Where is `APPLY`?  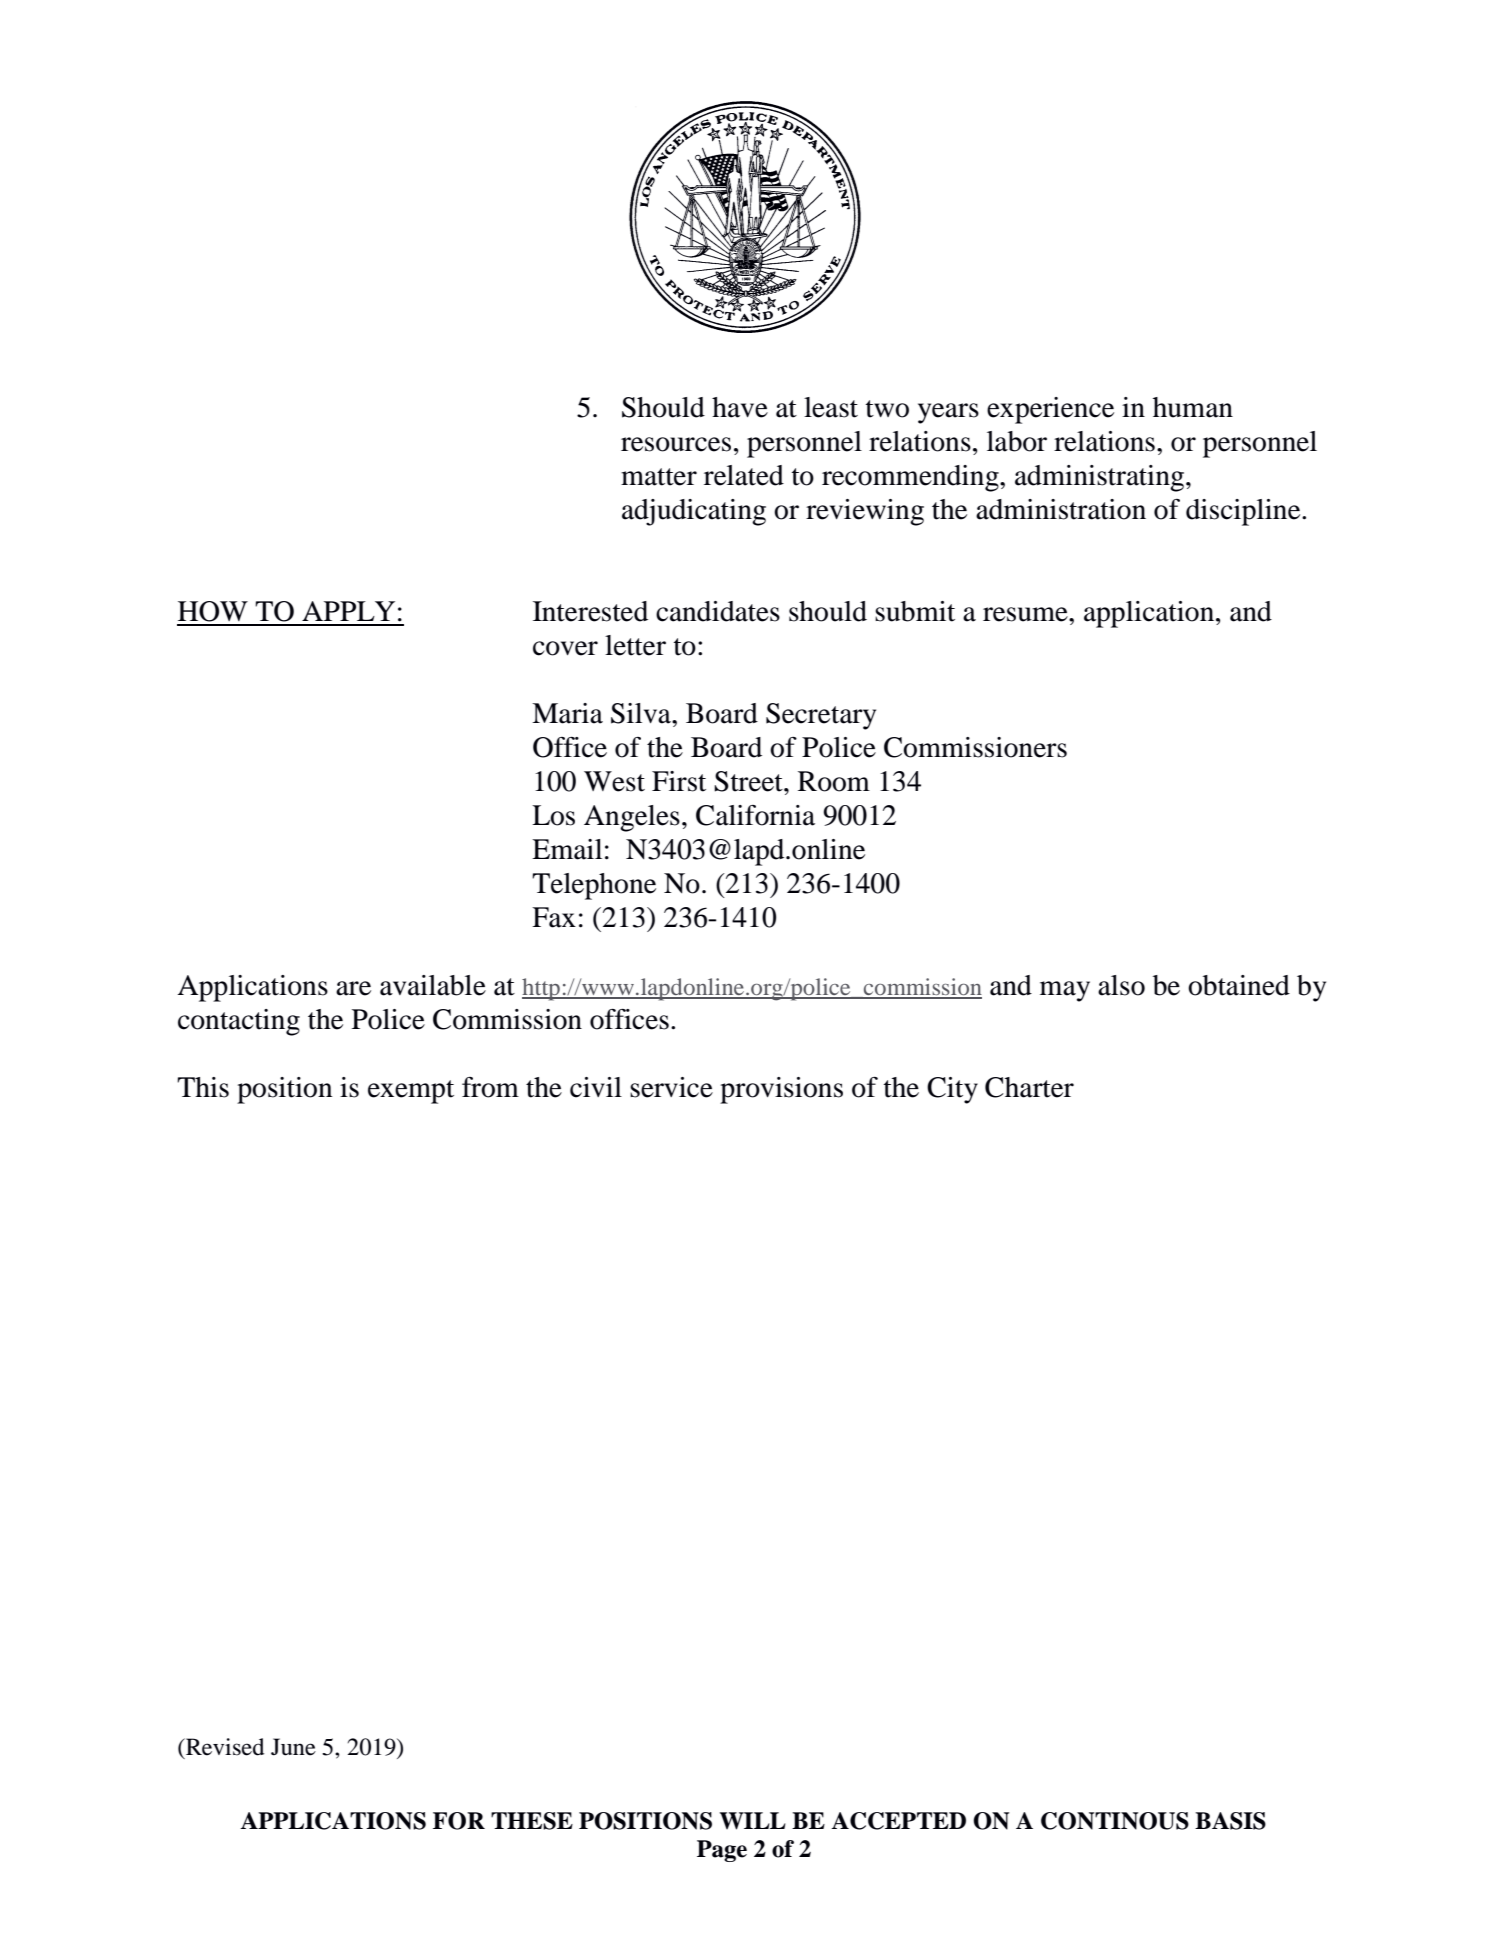 APPLY is located at coordinates (348, 611).
